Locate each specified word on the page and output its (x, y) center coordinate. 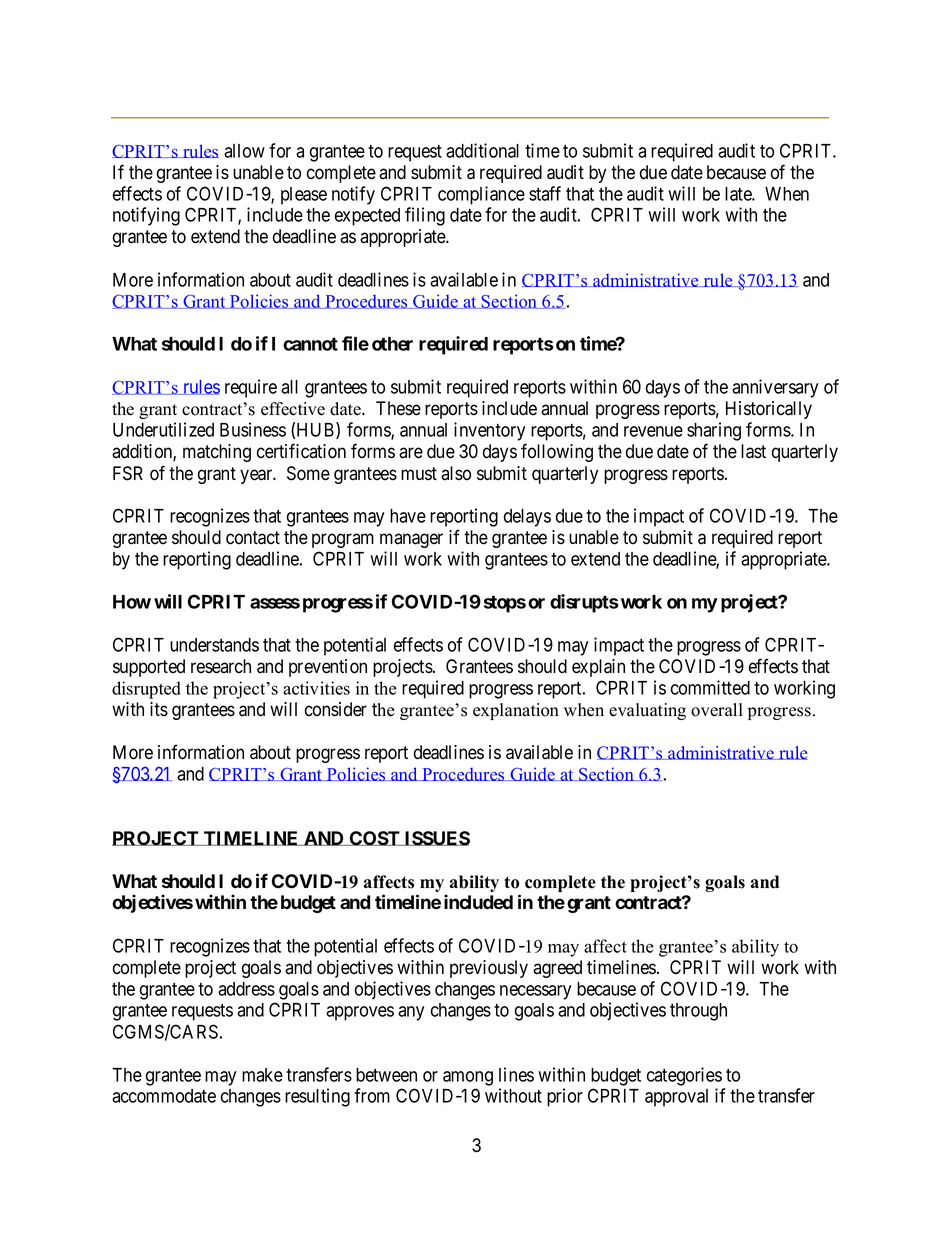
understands (214, 645)
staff (545, 193)
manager (411, 540)
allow (244, 151)
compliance (481, 195)
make (262, 1075)
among (468, 1078)
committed (710, 687)
